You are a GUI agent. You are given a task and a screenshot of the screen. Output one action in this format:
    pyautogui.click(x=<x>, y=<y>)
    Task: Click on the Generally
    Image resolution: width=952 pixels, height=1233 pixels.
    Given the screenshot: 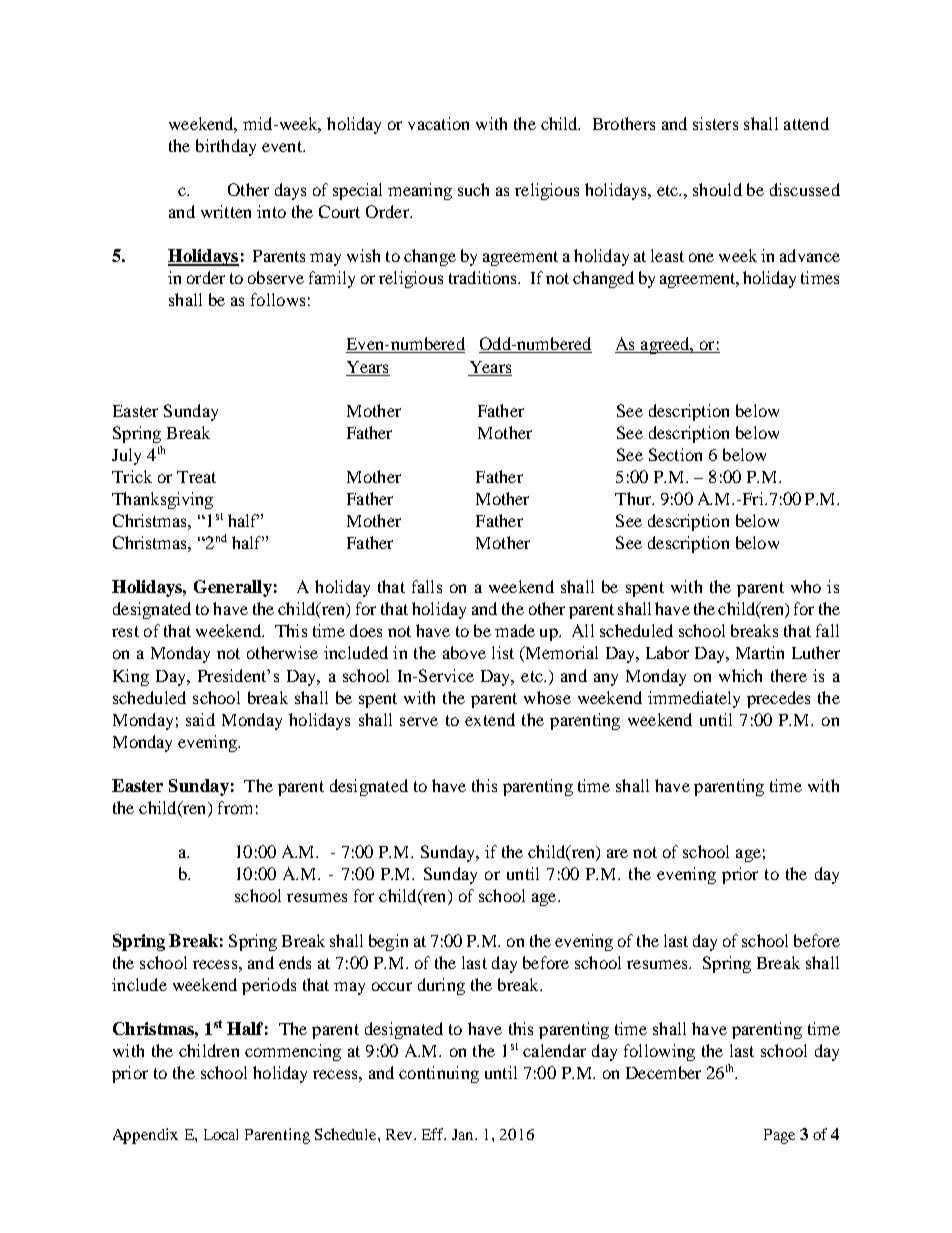 What is the action you would take?
    pyautogui.click(x=233, y=588)
